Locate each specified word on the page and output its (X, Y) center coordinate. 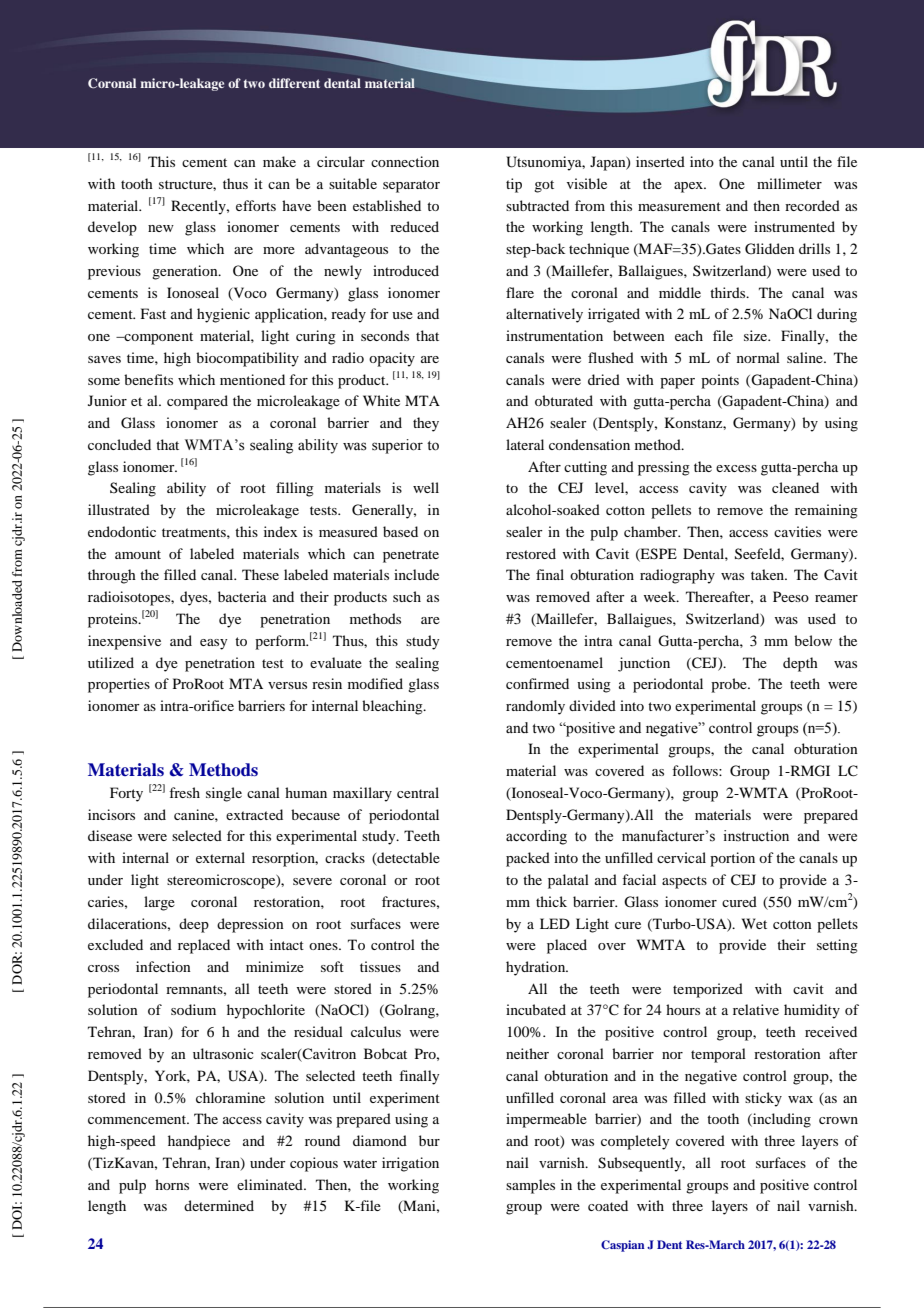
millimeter (789, 183)
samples (530, 1186)
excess (736, 468)
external (220, 857)
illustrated (119, 509)
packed (528, 859)
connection (405, 161)
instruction (756, 836)
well (426, 487)
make (279, 161)
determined (219, 1205)
